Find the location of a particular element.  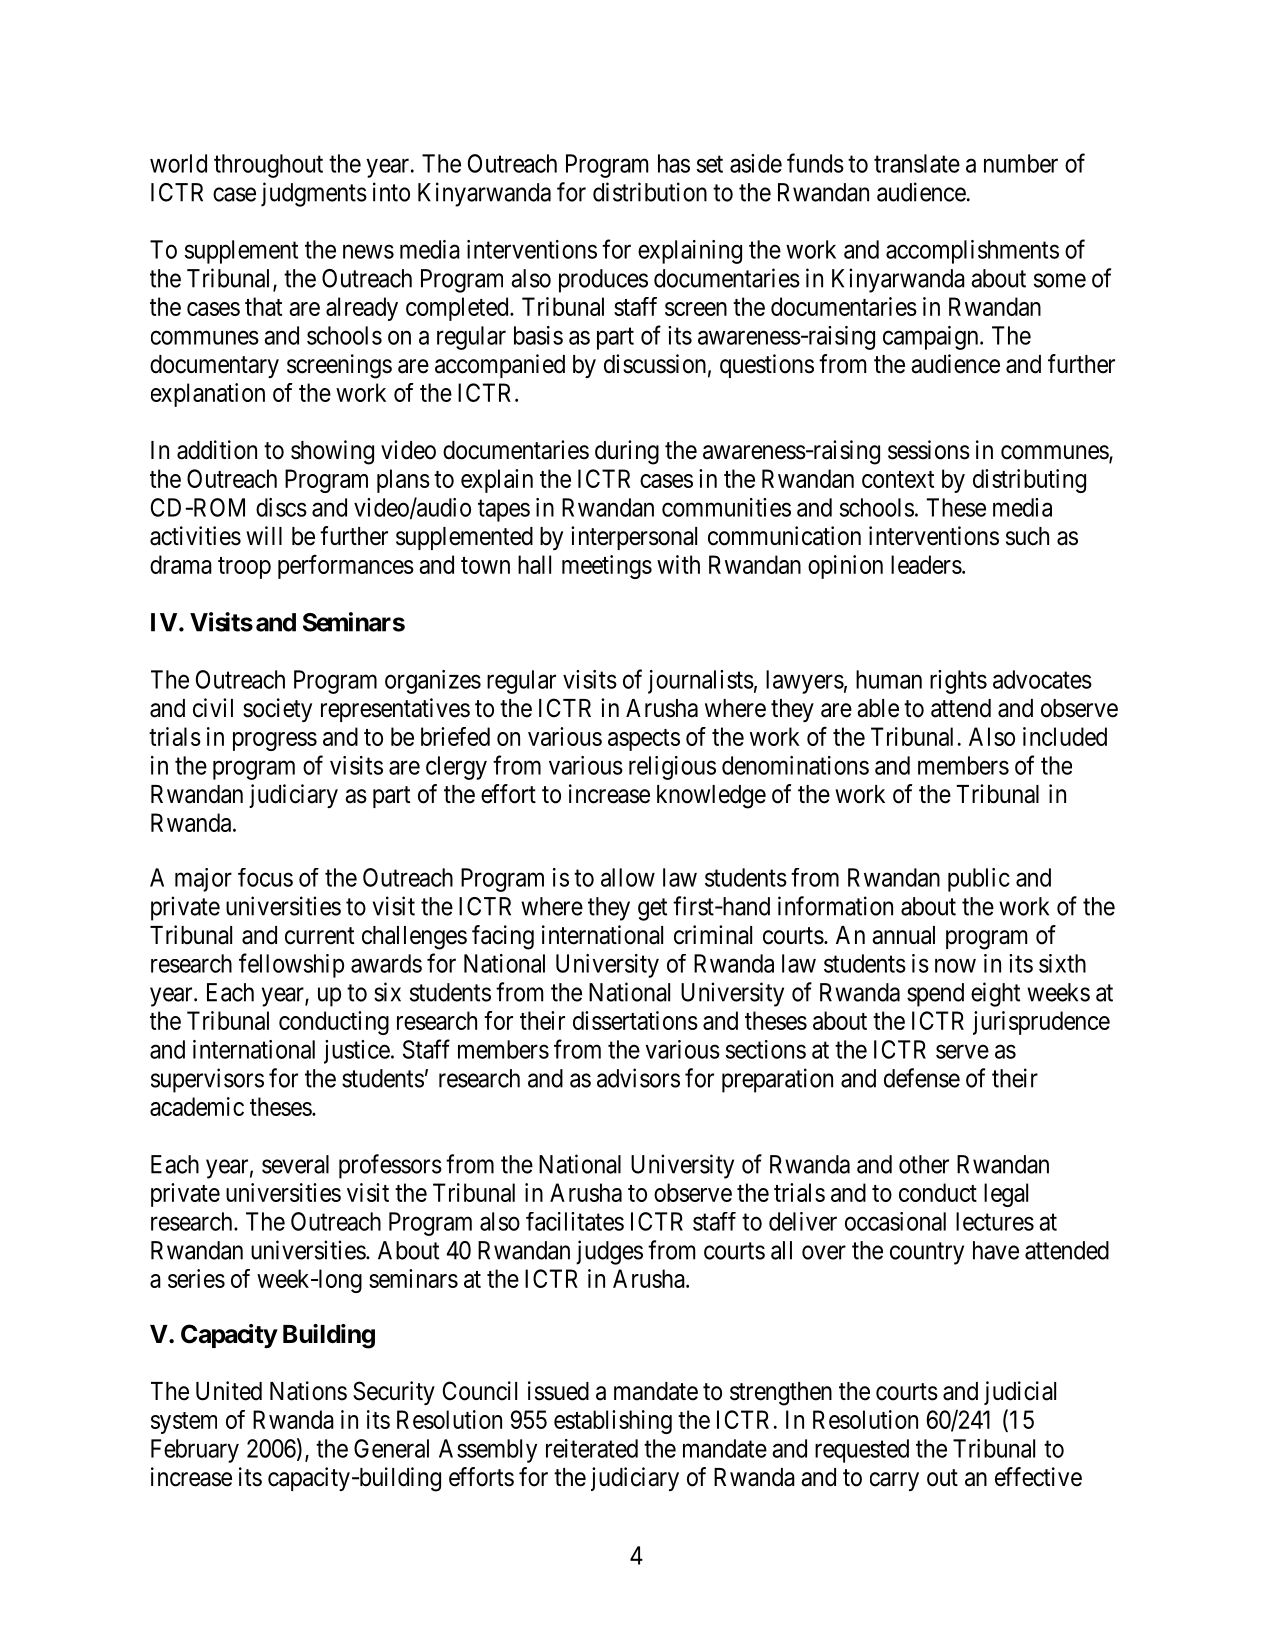

troop is located at coordinates (244, 568).
